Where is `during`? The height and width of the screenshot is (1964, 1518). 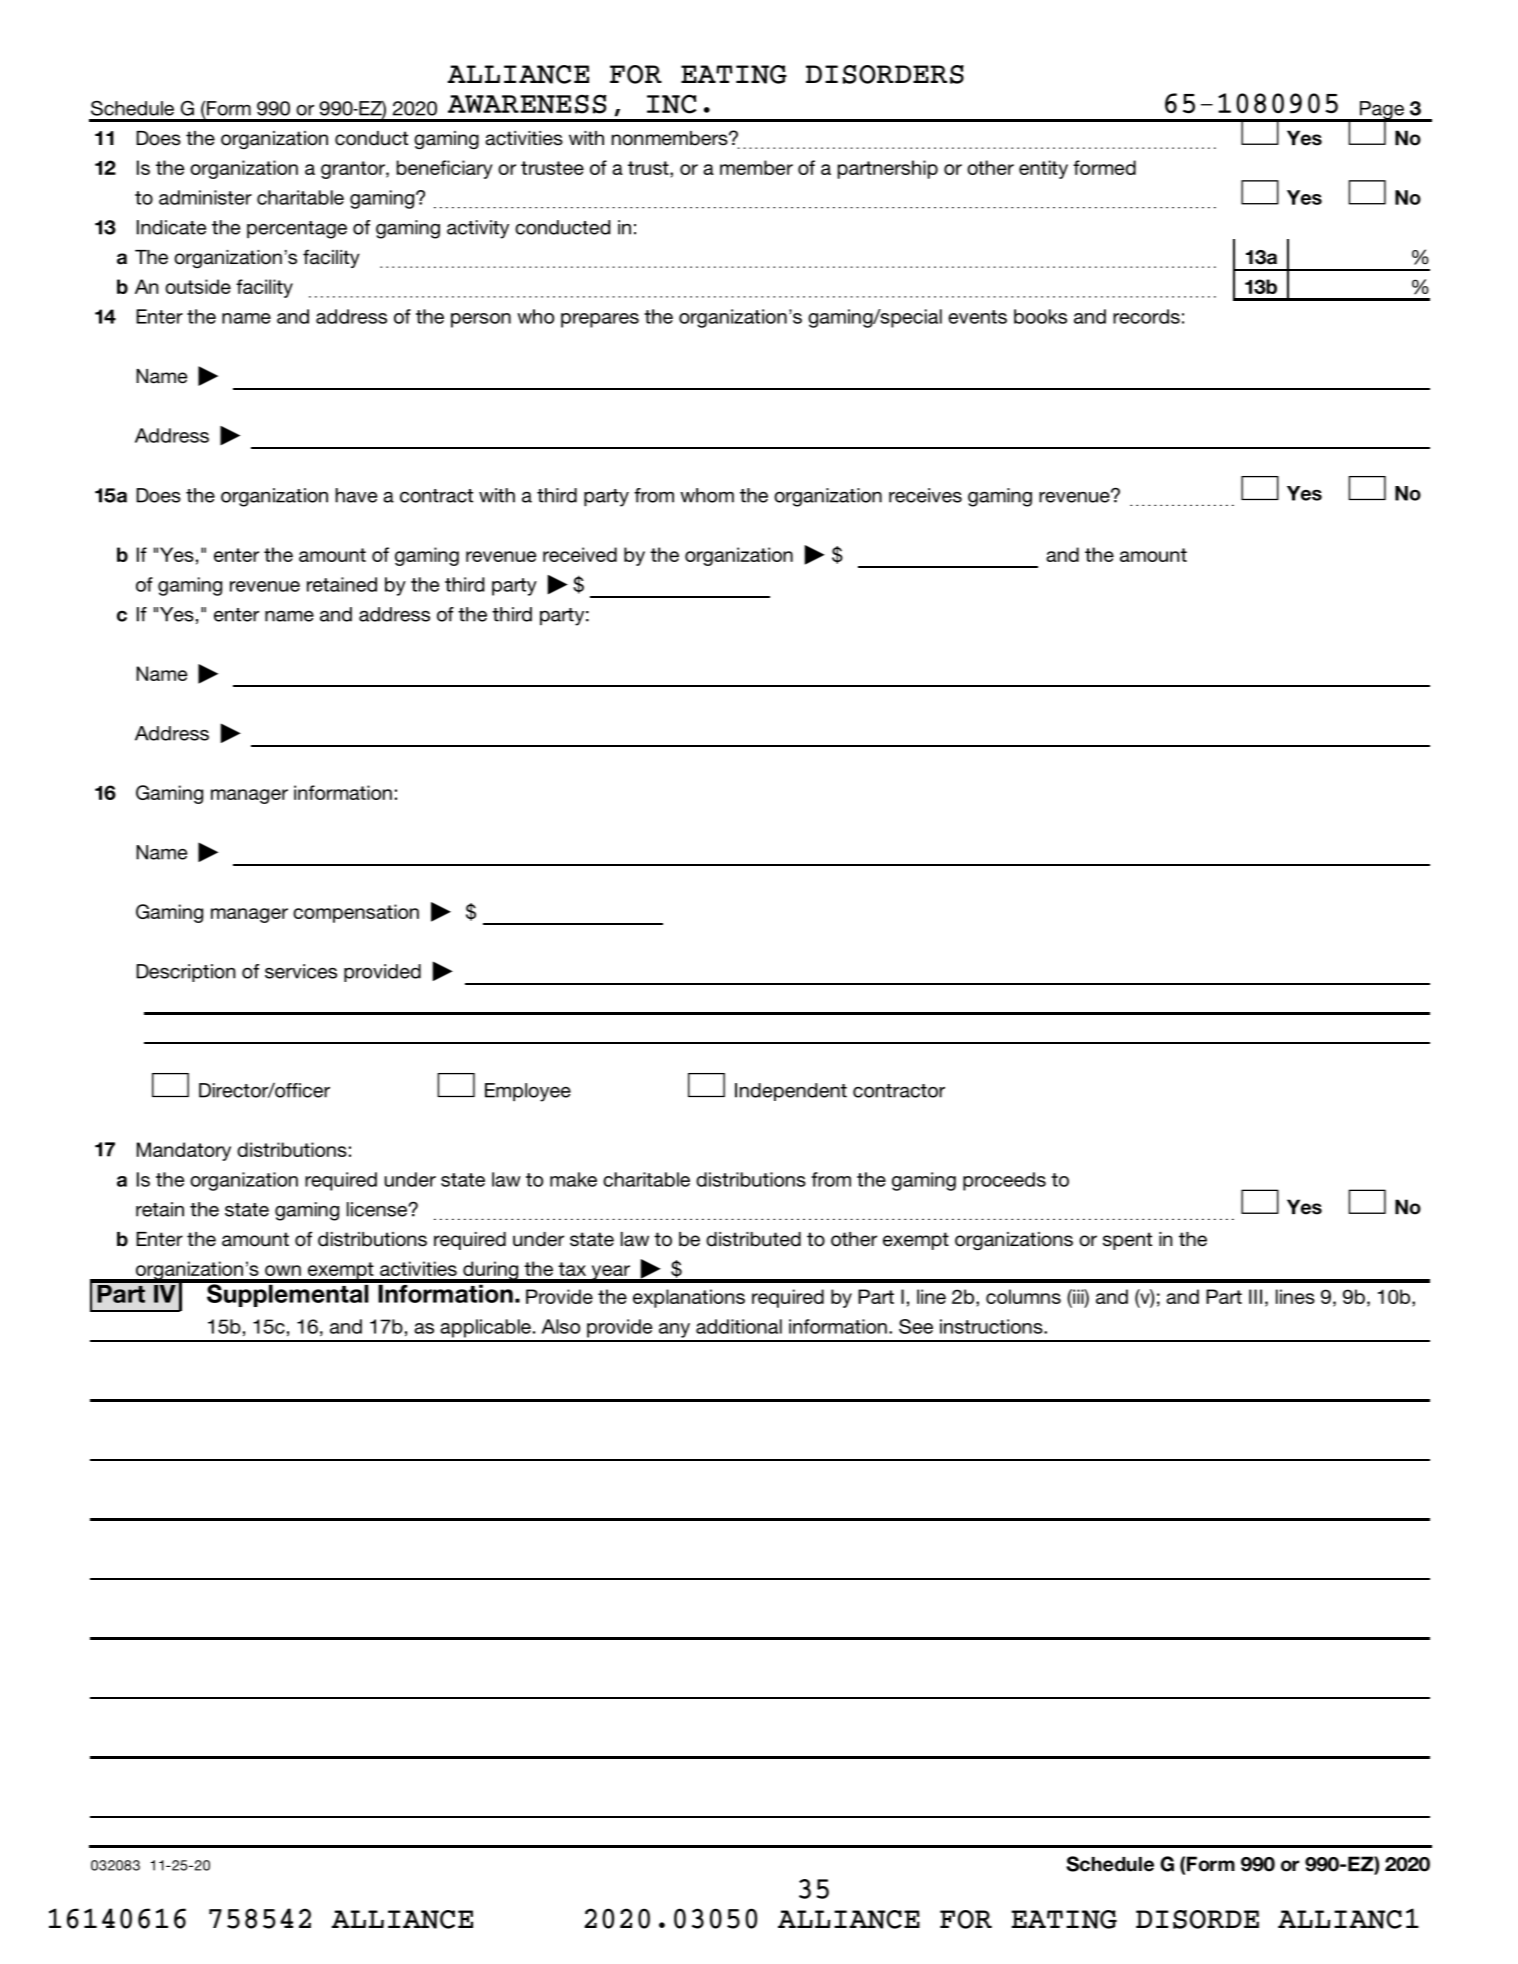
during is located at coordinates (491, 1271).
